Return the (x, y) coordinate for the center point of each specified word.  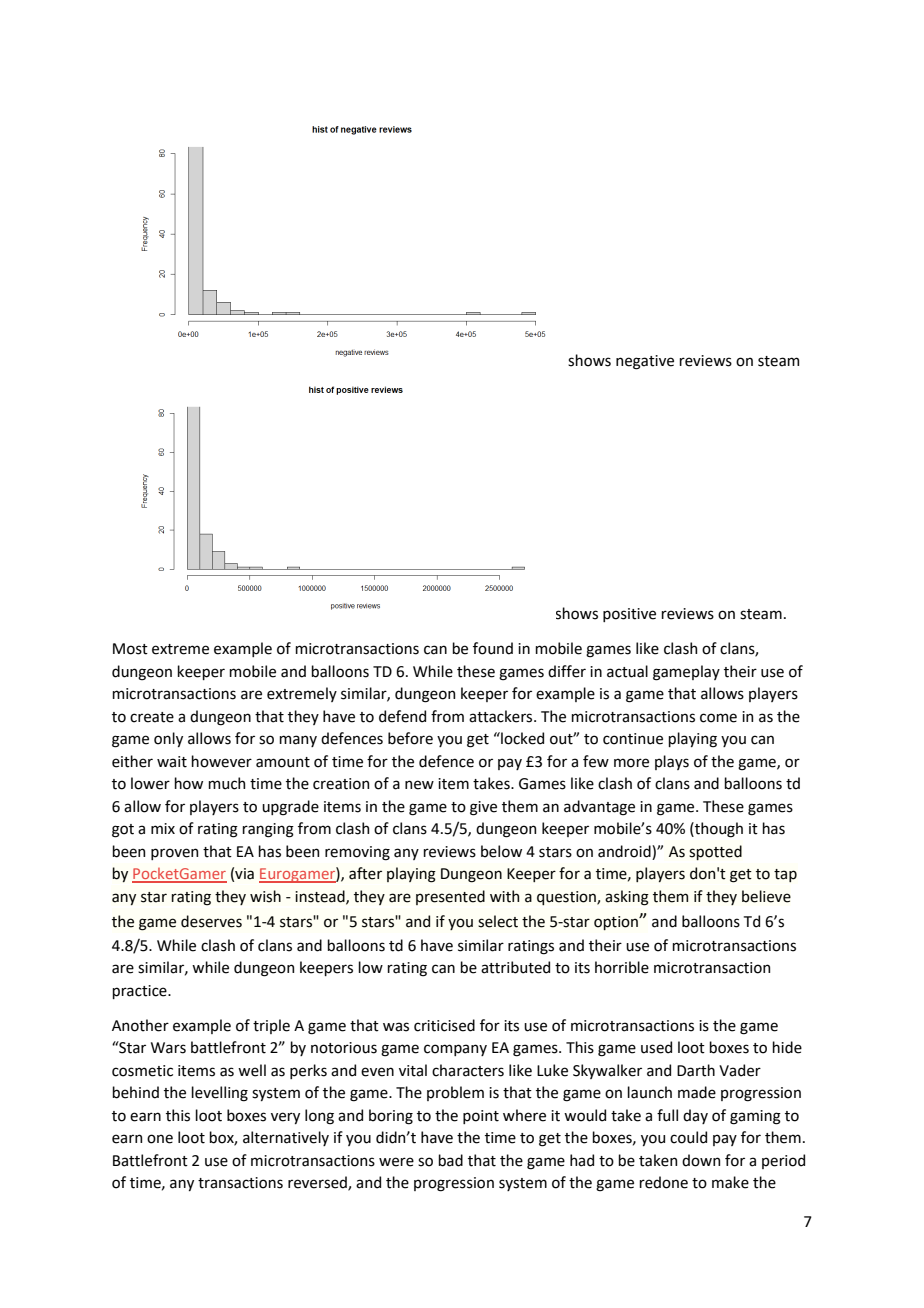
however (221, 761)
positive (629, 615)
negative (645, 362)
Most (130, 649)
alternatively (286, 1138)
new (419, 785)
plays (672, 762)
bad (450, 1160)
